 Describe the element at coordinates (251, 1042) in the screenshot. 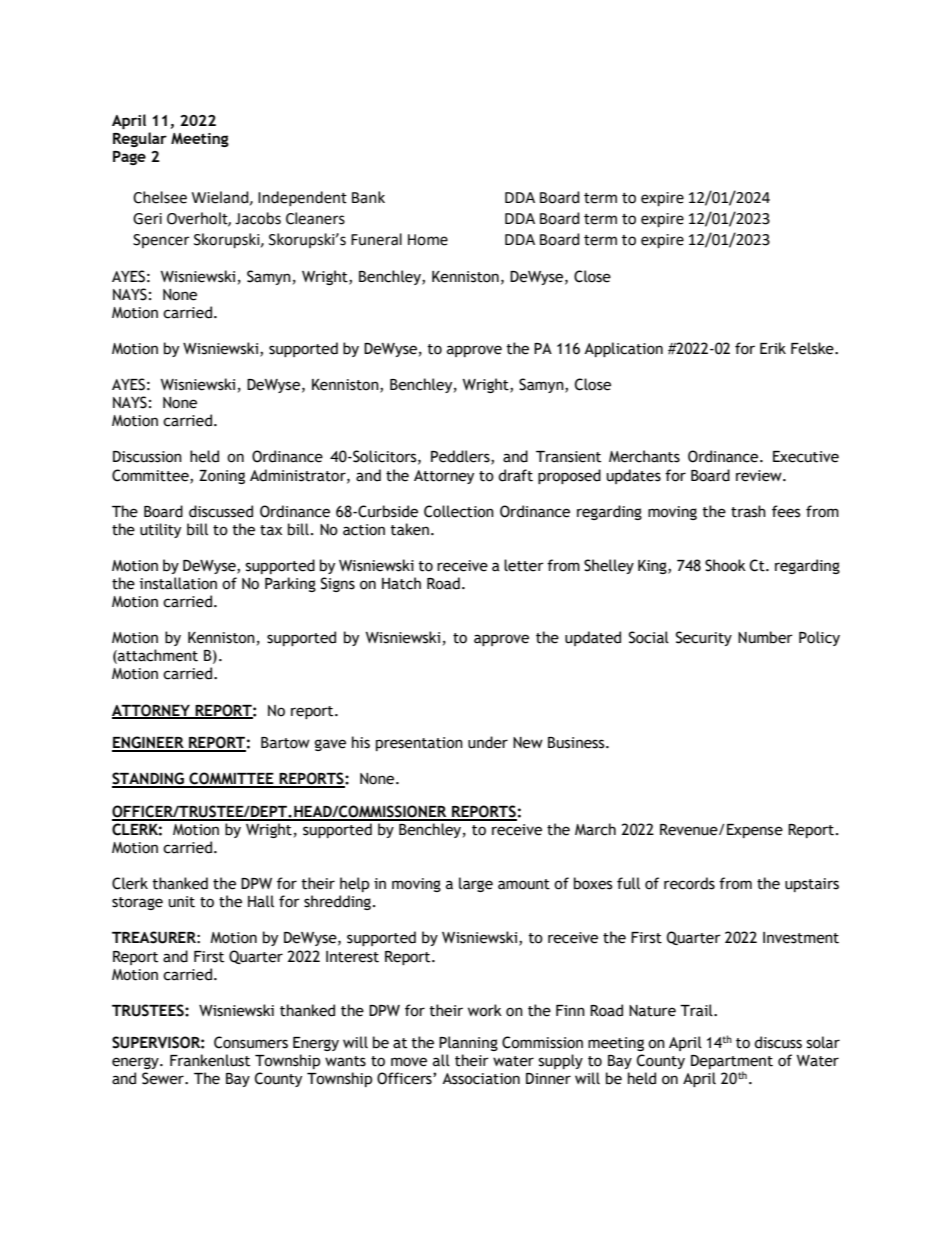

I see `Consumers` at that location.
